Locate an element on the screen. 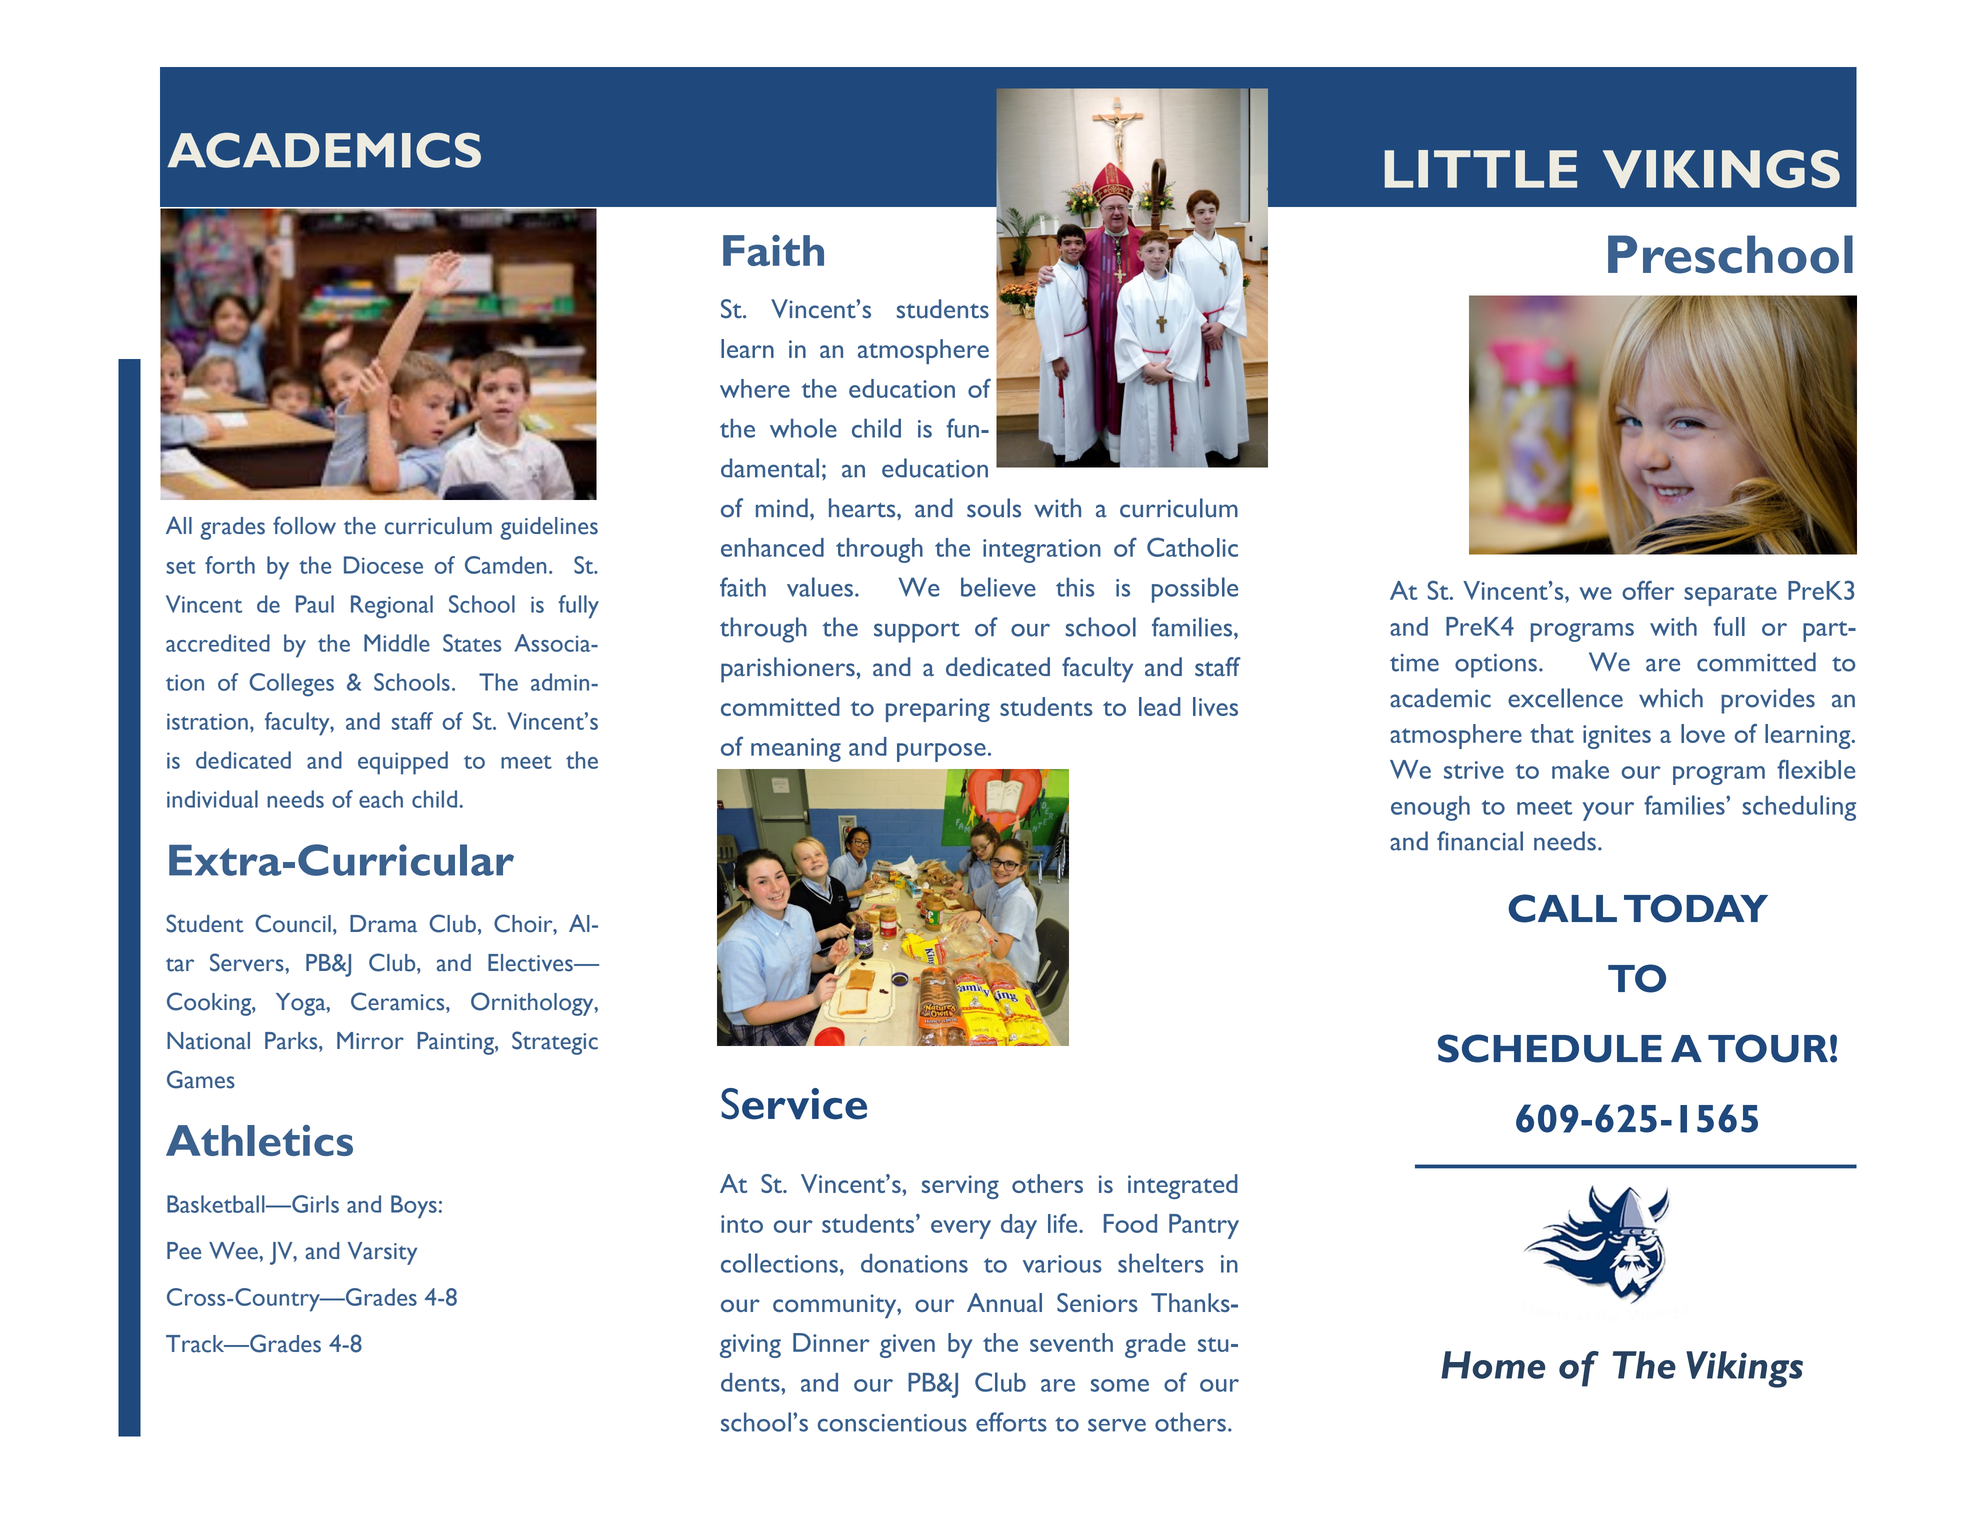 The width and height of the screenshot is (1975, 1526). Painting is located at coordinates (456, 1043).
